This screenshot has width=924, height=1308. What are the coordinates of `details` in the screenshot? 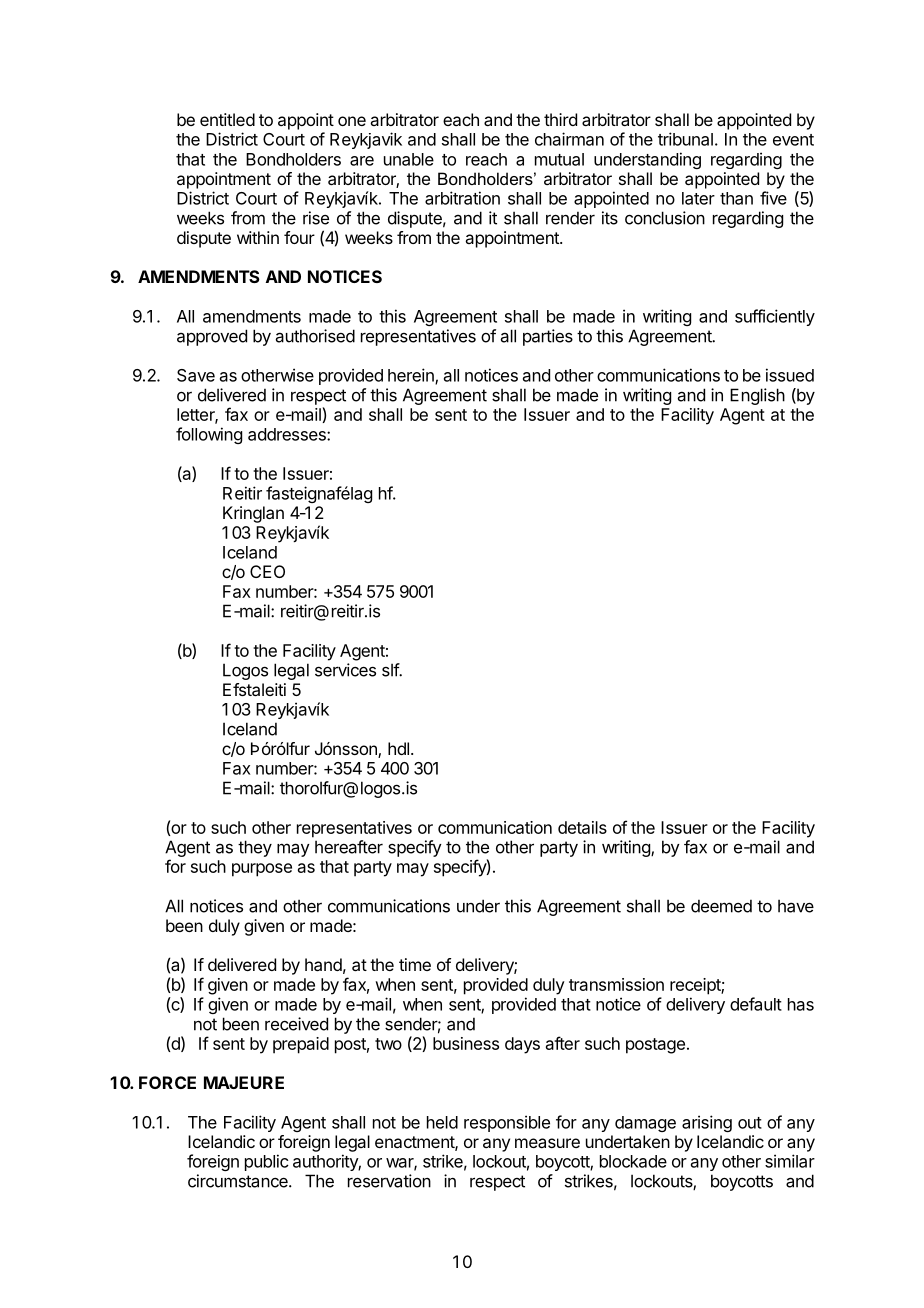 It's located at (582, 827).
